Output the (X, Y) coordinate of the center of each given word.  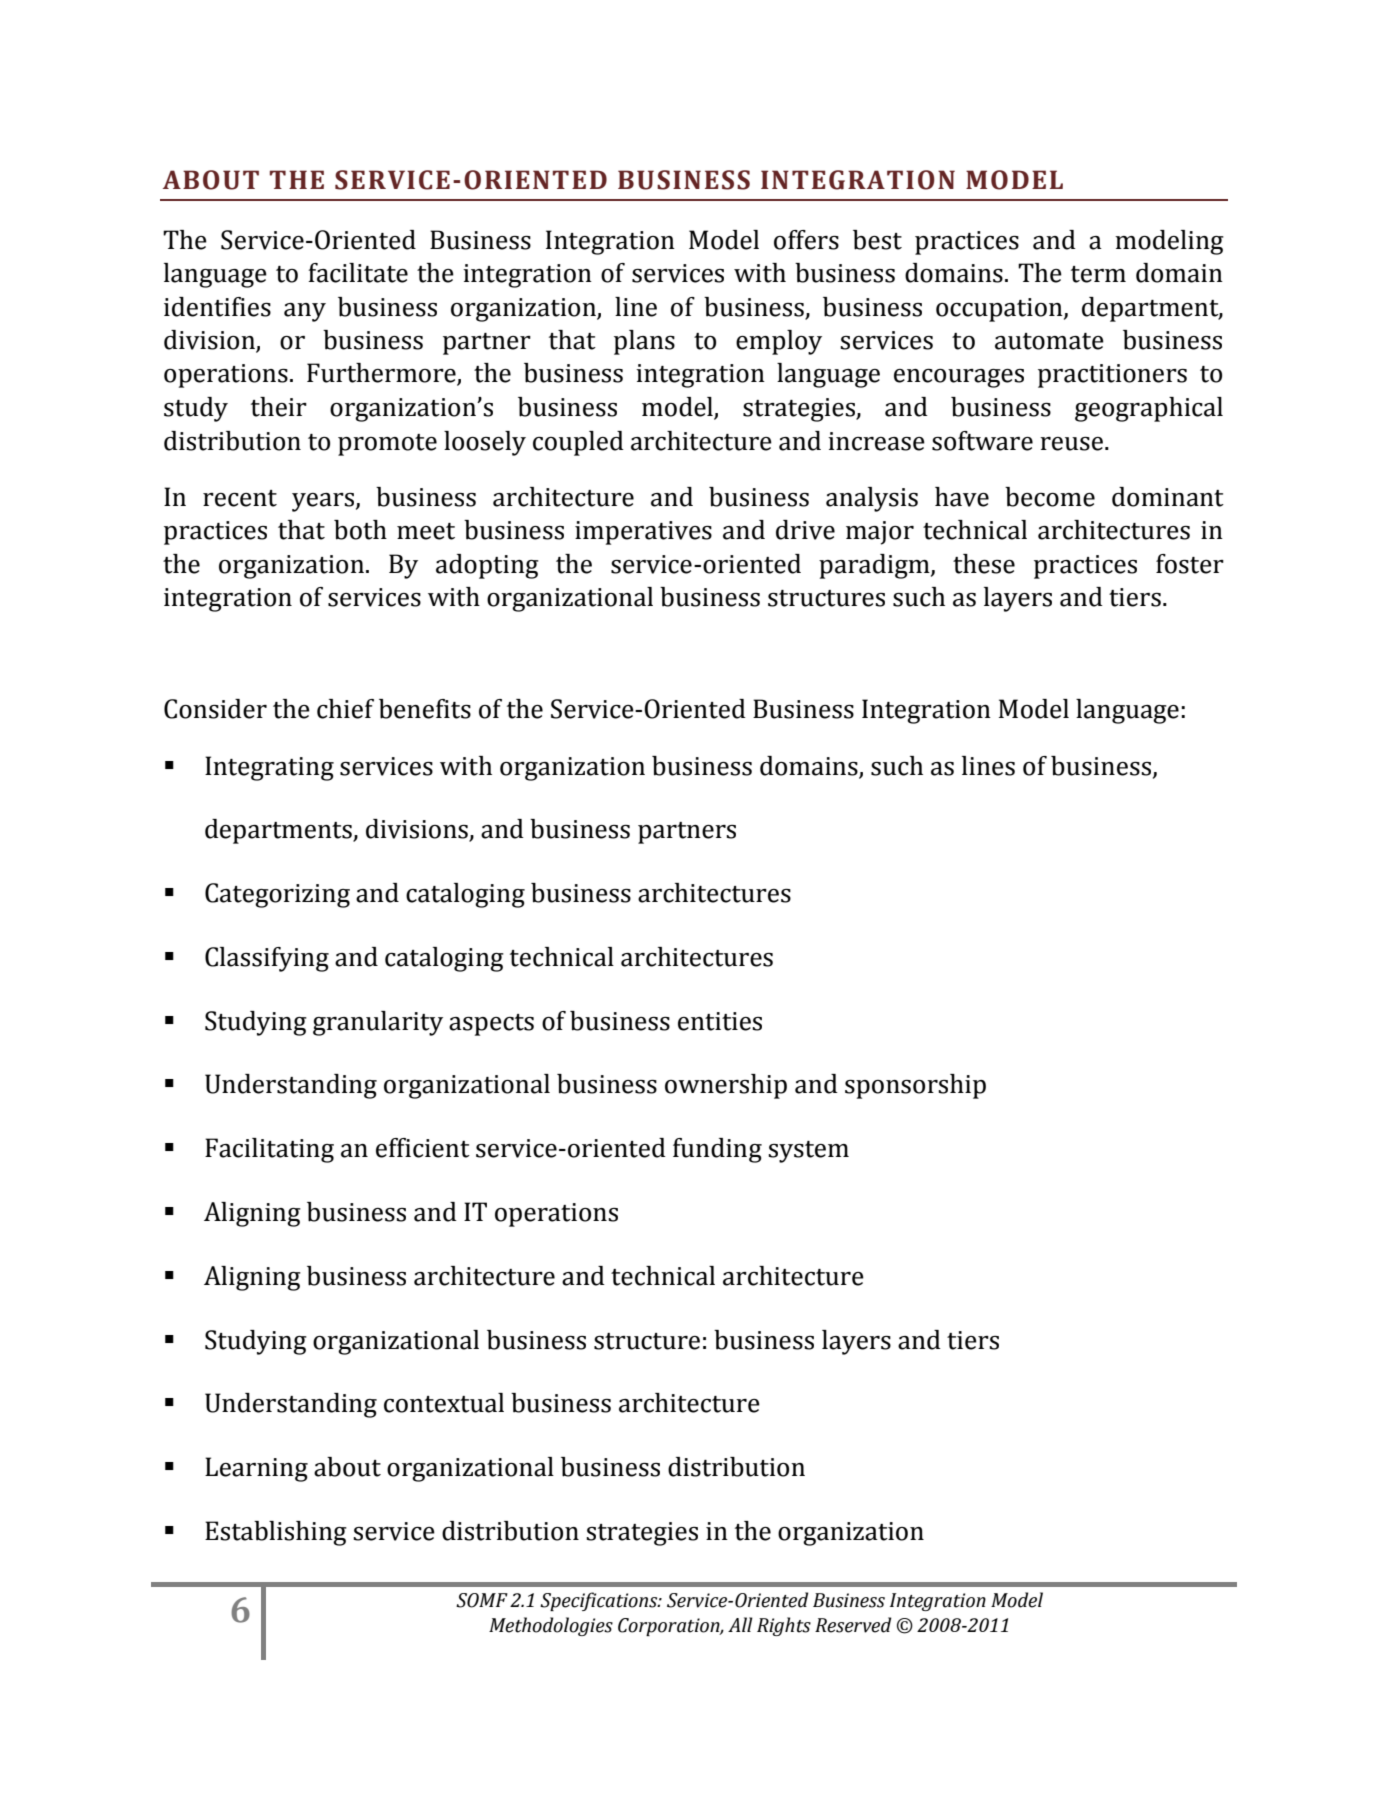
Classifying (267, 959)
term (1098, 274)
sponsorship (915, 1086)
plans (644, 342)
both (360, 530)
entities (720, 1021)
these (984, 564)
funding (717, 1150)
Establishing (276, 1533)
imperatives (643, 533)
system (808, 1152)
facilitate (358, 273)
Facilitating (269, 1150)
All (740, 1624)
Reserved (853, 1625)
